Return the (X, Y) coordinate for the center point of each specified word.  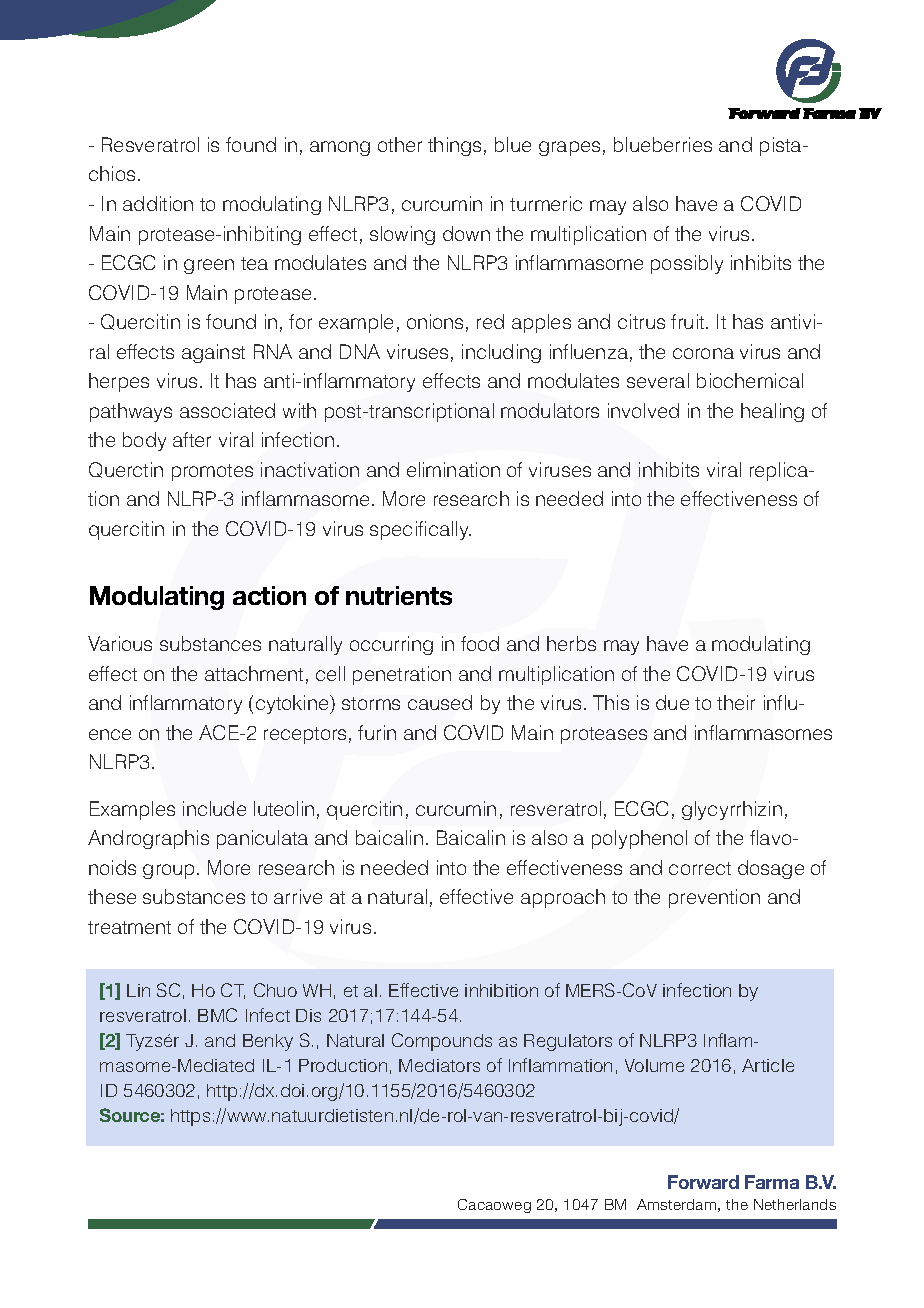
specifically (420, 530)
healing (772, 412)
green (209, 266)
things (454, 146)
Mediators (439, 1065)
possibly (687, 264)
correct (700, 868)
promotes (212, 472)
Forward (703, 1182)
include (214, 808)
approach (563, 898)
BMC (217, 1015)
